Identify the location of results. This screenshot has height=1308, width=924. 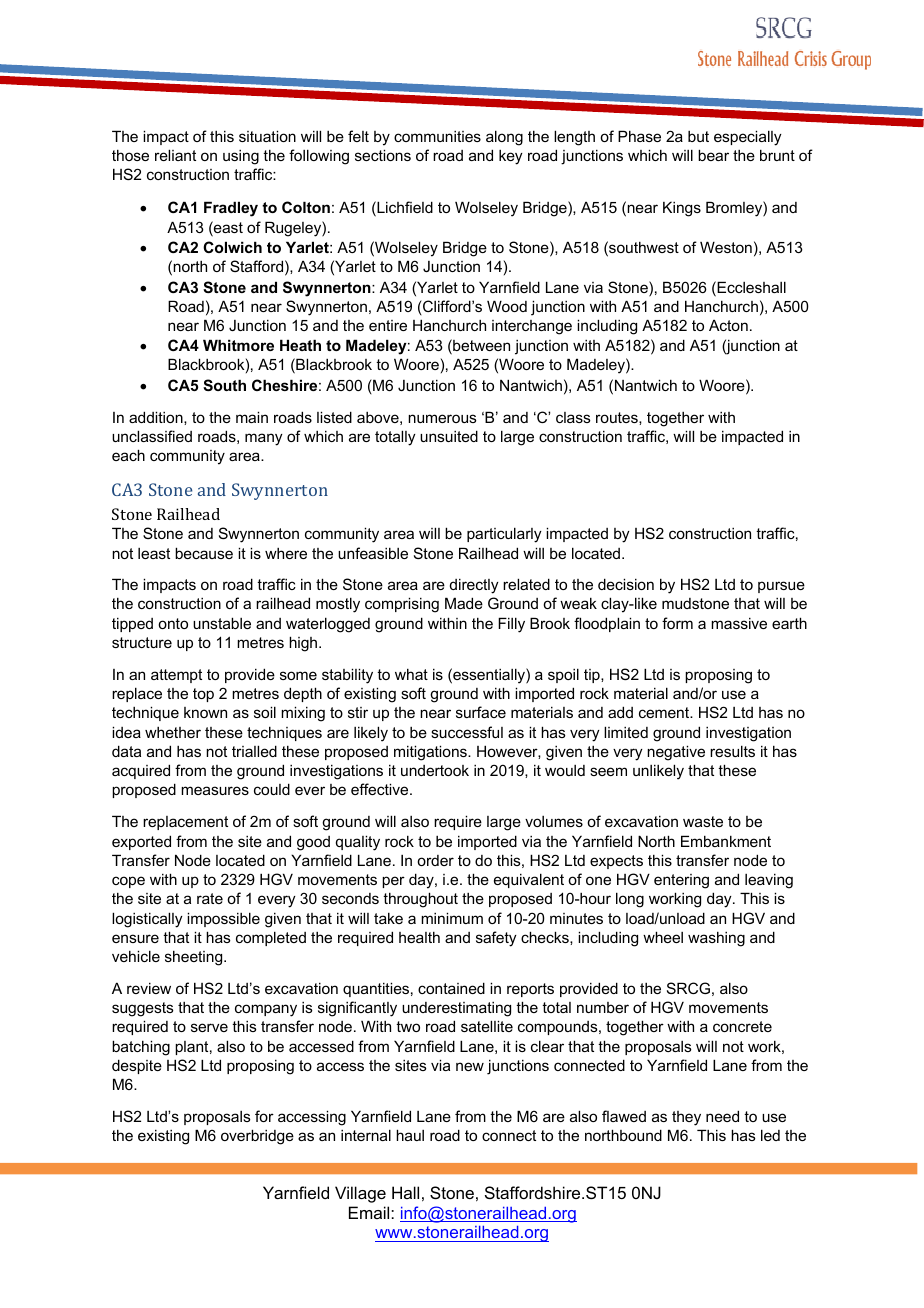
(732, 751).
